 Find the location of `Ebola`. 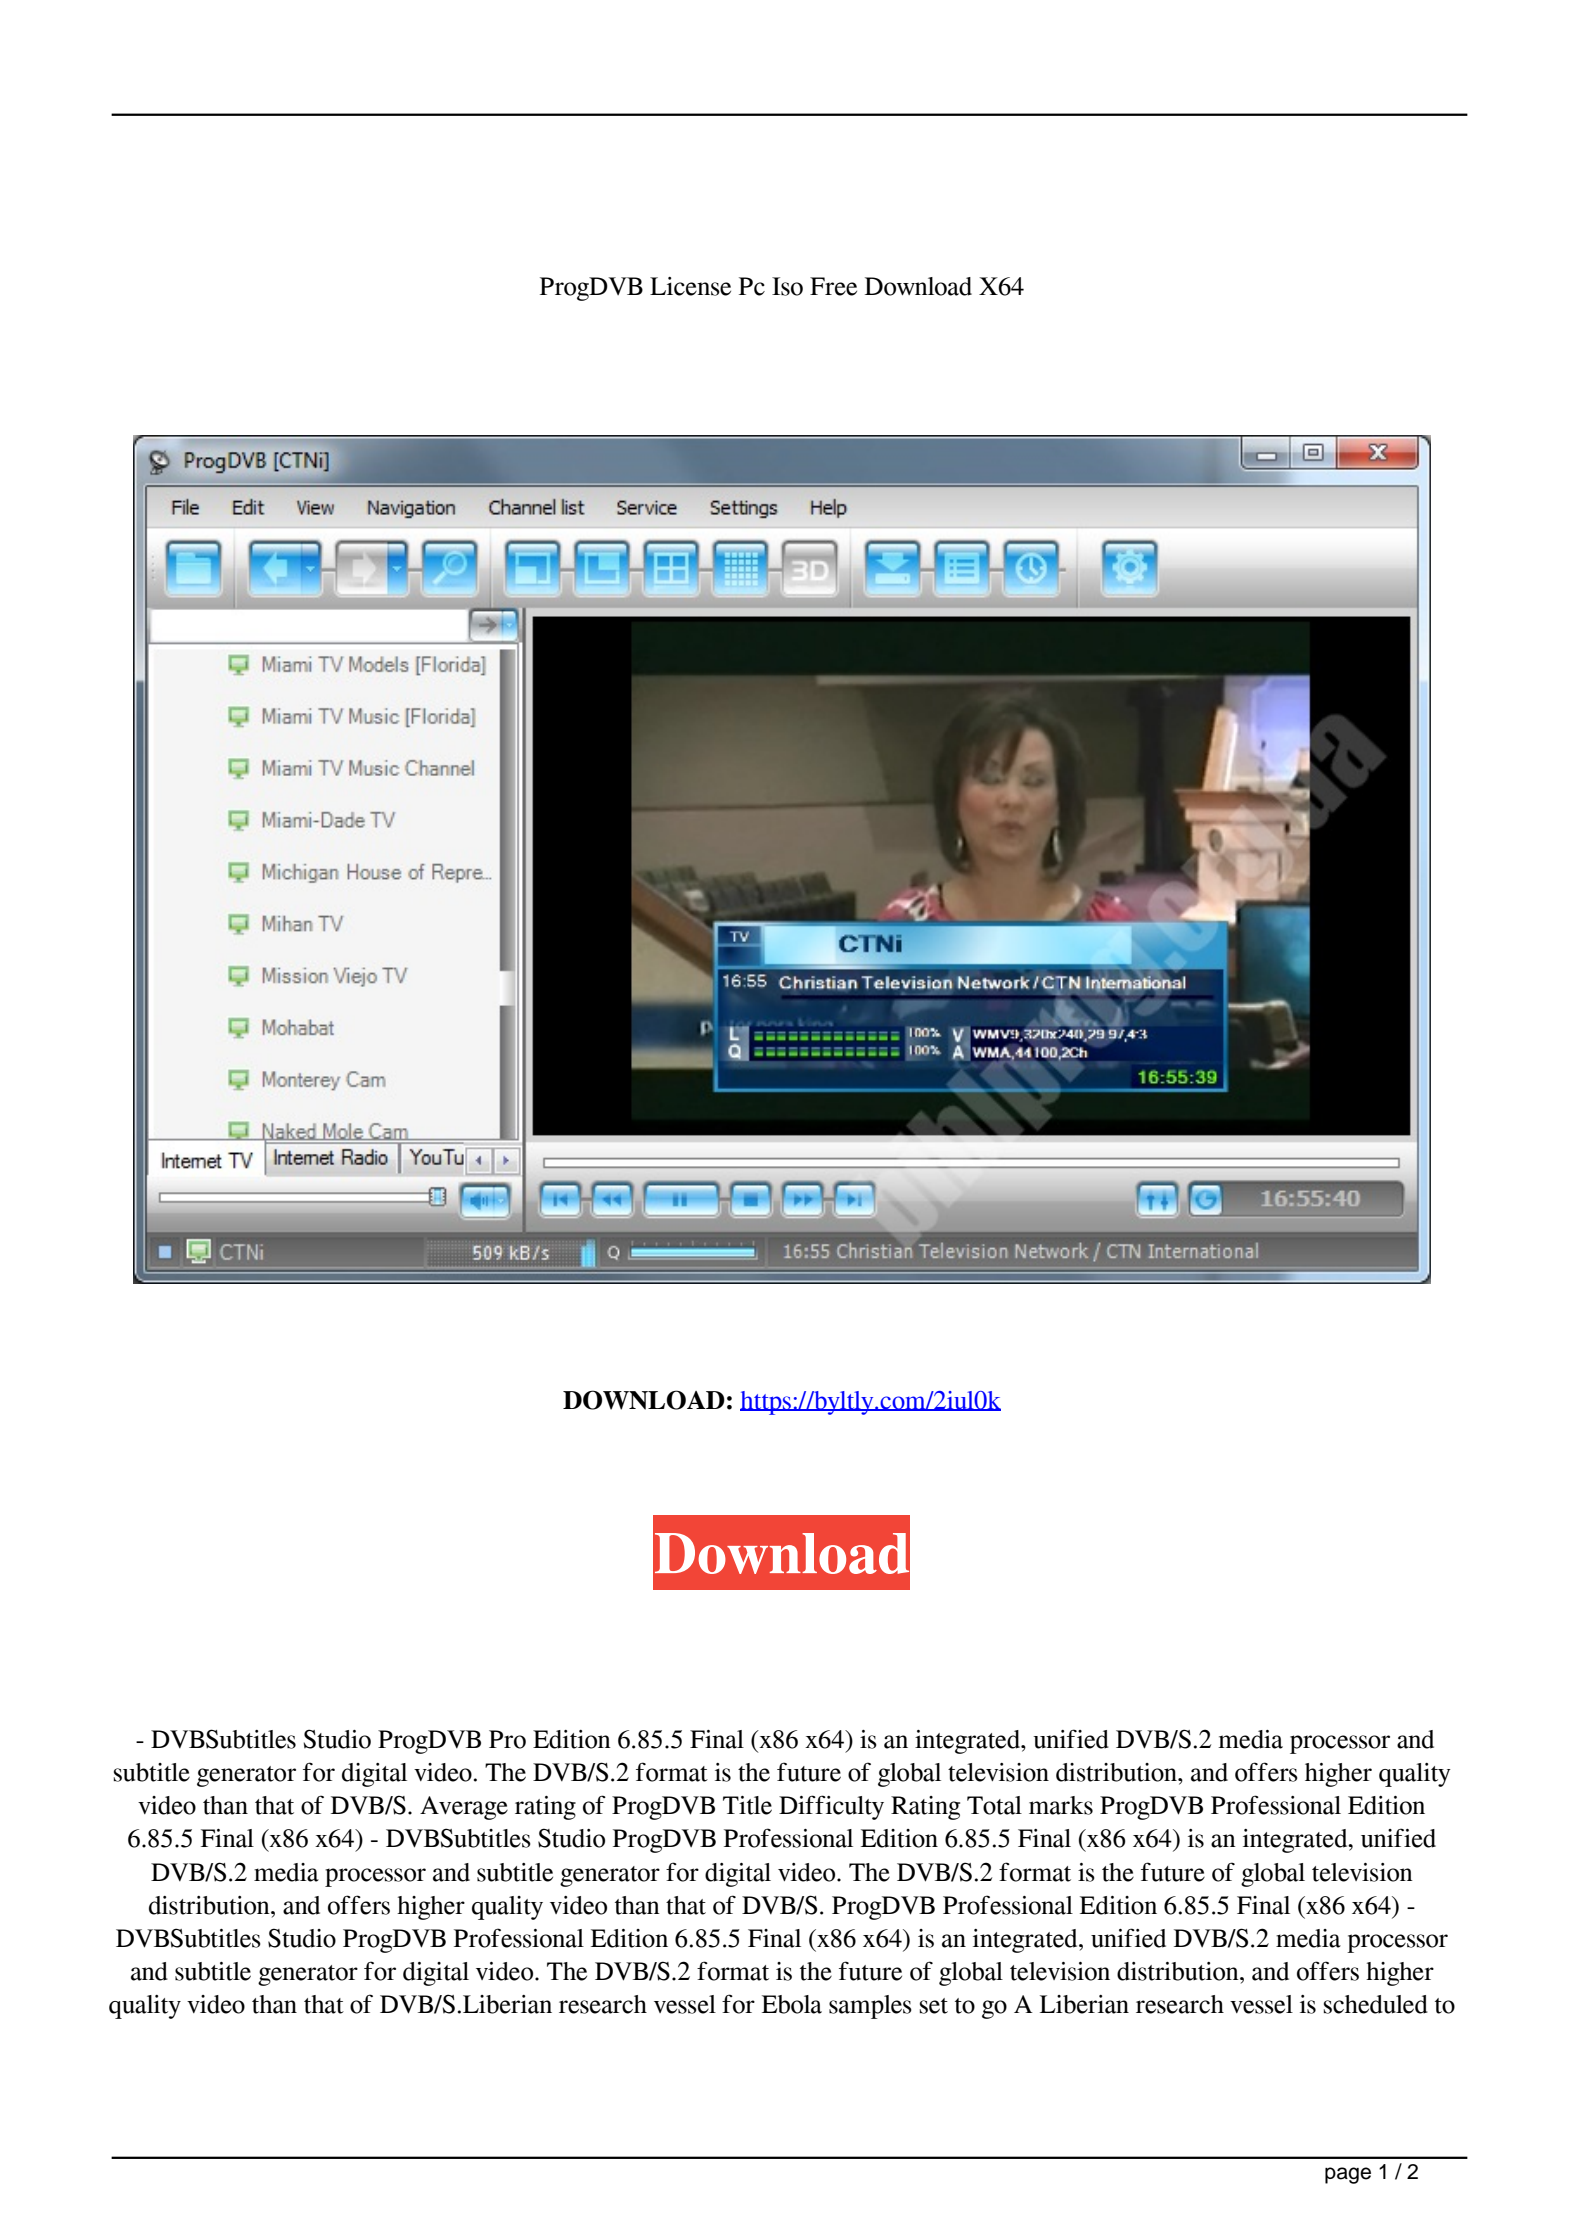

Ebola is located at coordinates (792, 2004).
